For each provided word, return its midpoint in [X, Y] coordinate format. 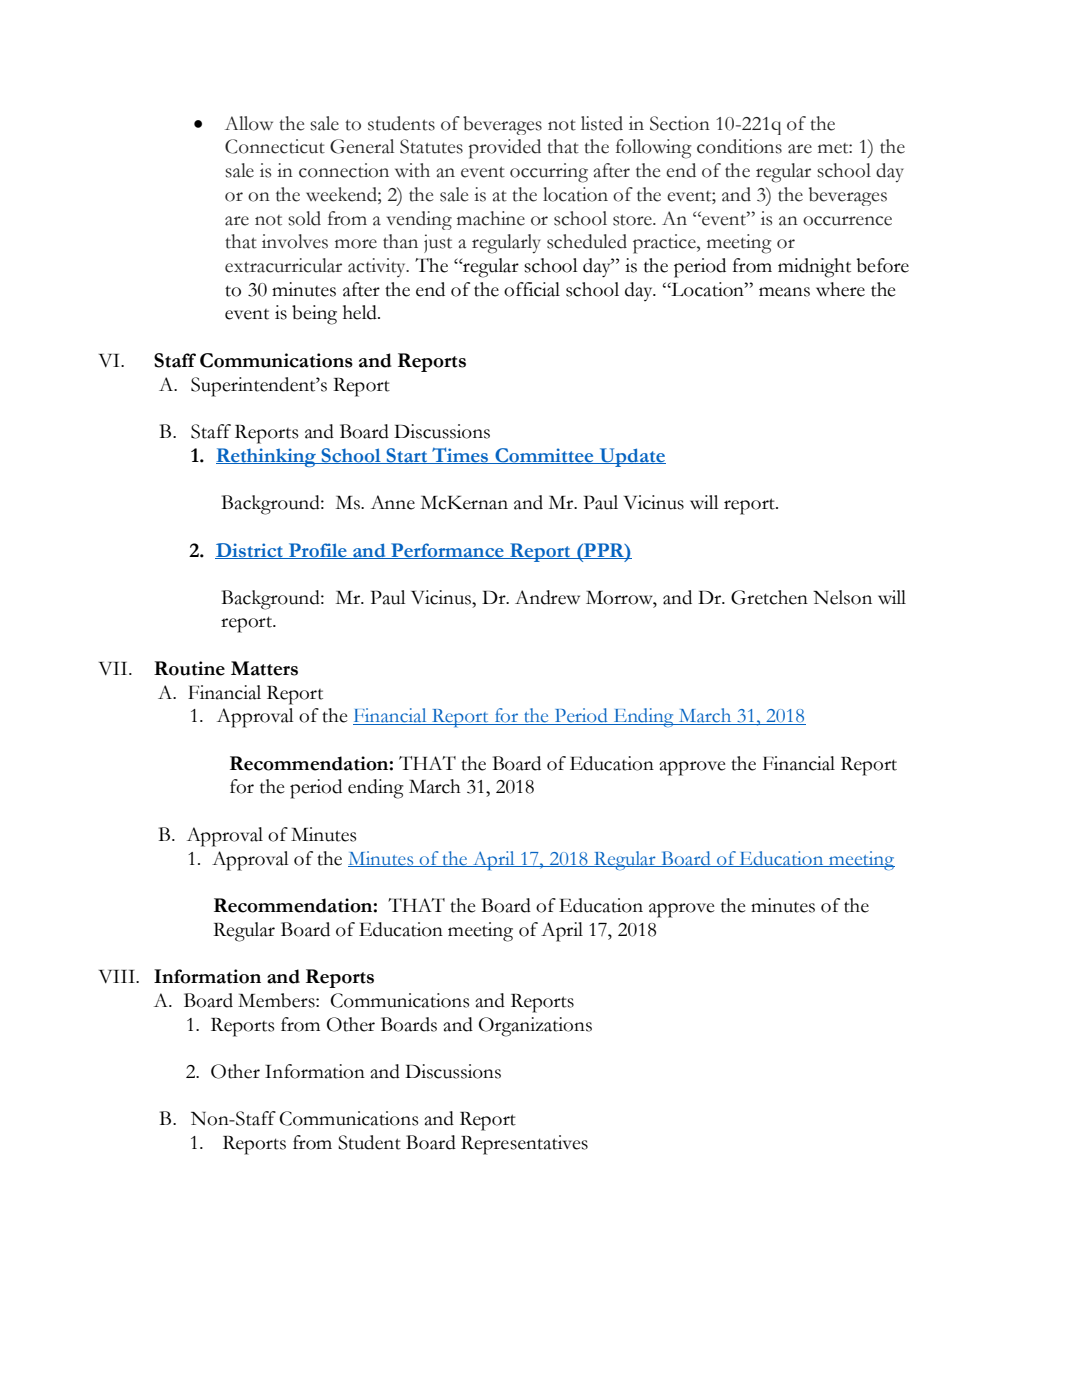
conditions [739, 146]
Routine [189, 668]
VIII [118, 976]
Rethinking [267, 457]
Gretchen [769, 597]
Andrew [547, 597]
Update [631, 457]
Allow [249, 123]
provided [504, 149]
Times [460, 455]
